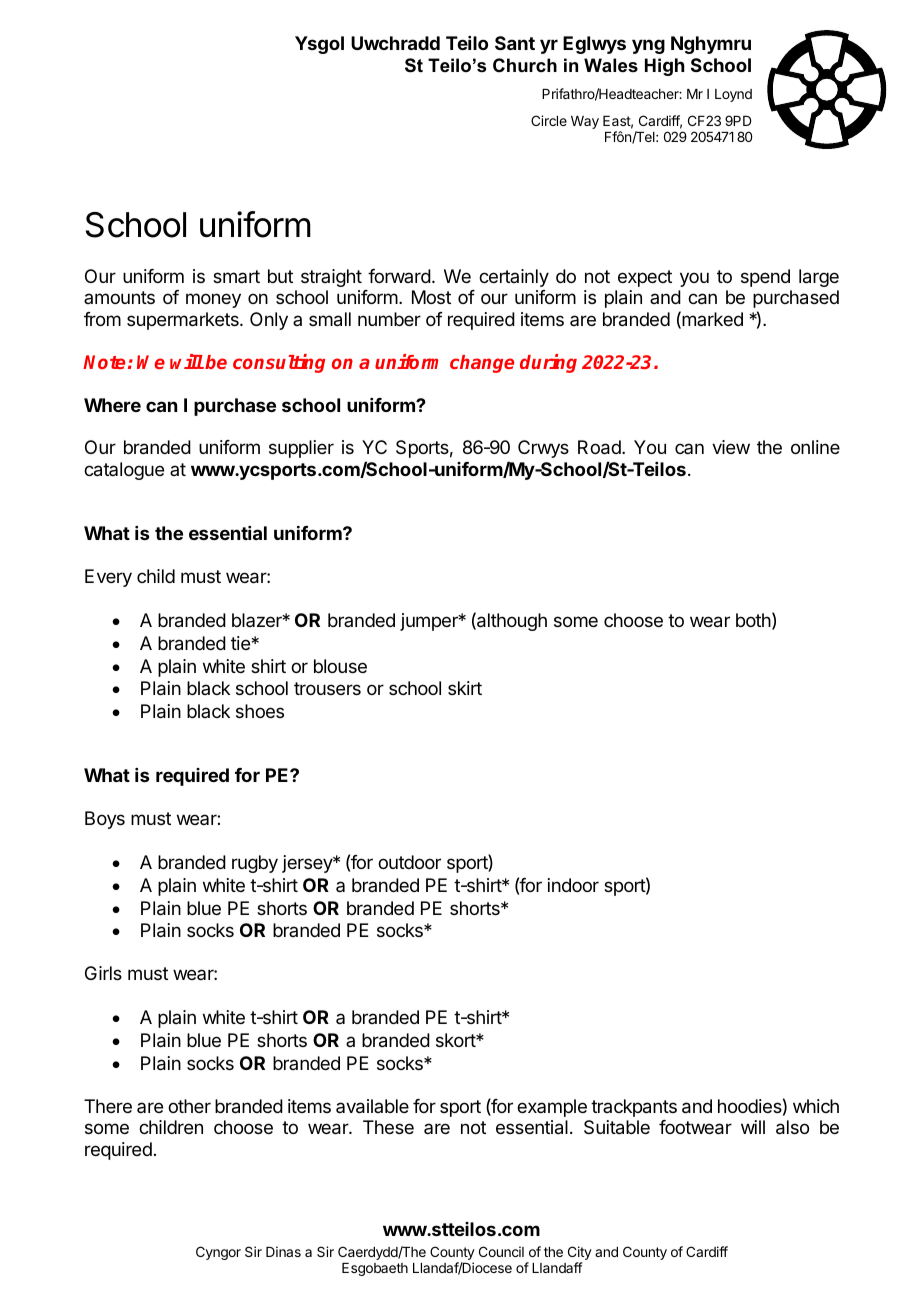  I want to click on other, so click(189, 1106).
